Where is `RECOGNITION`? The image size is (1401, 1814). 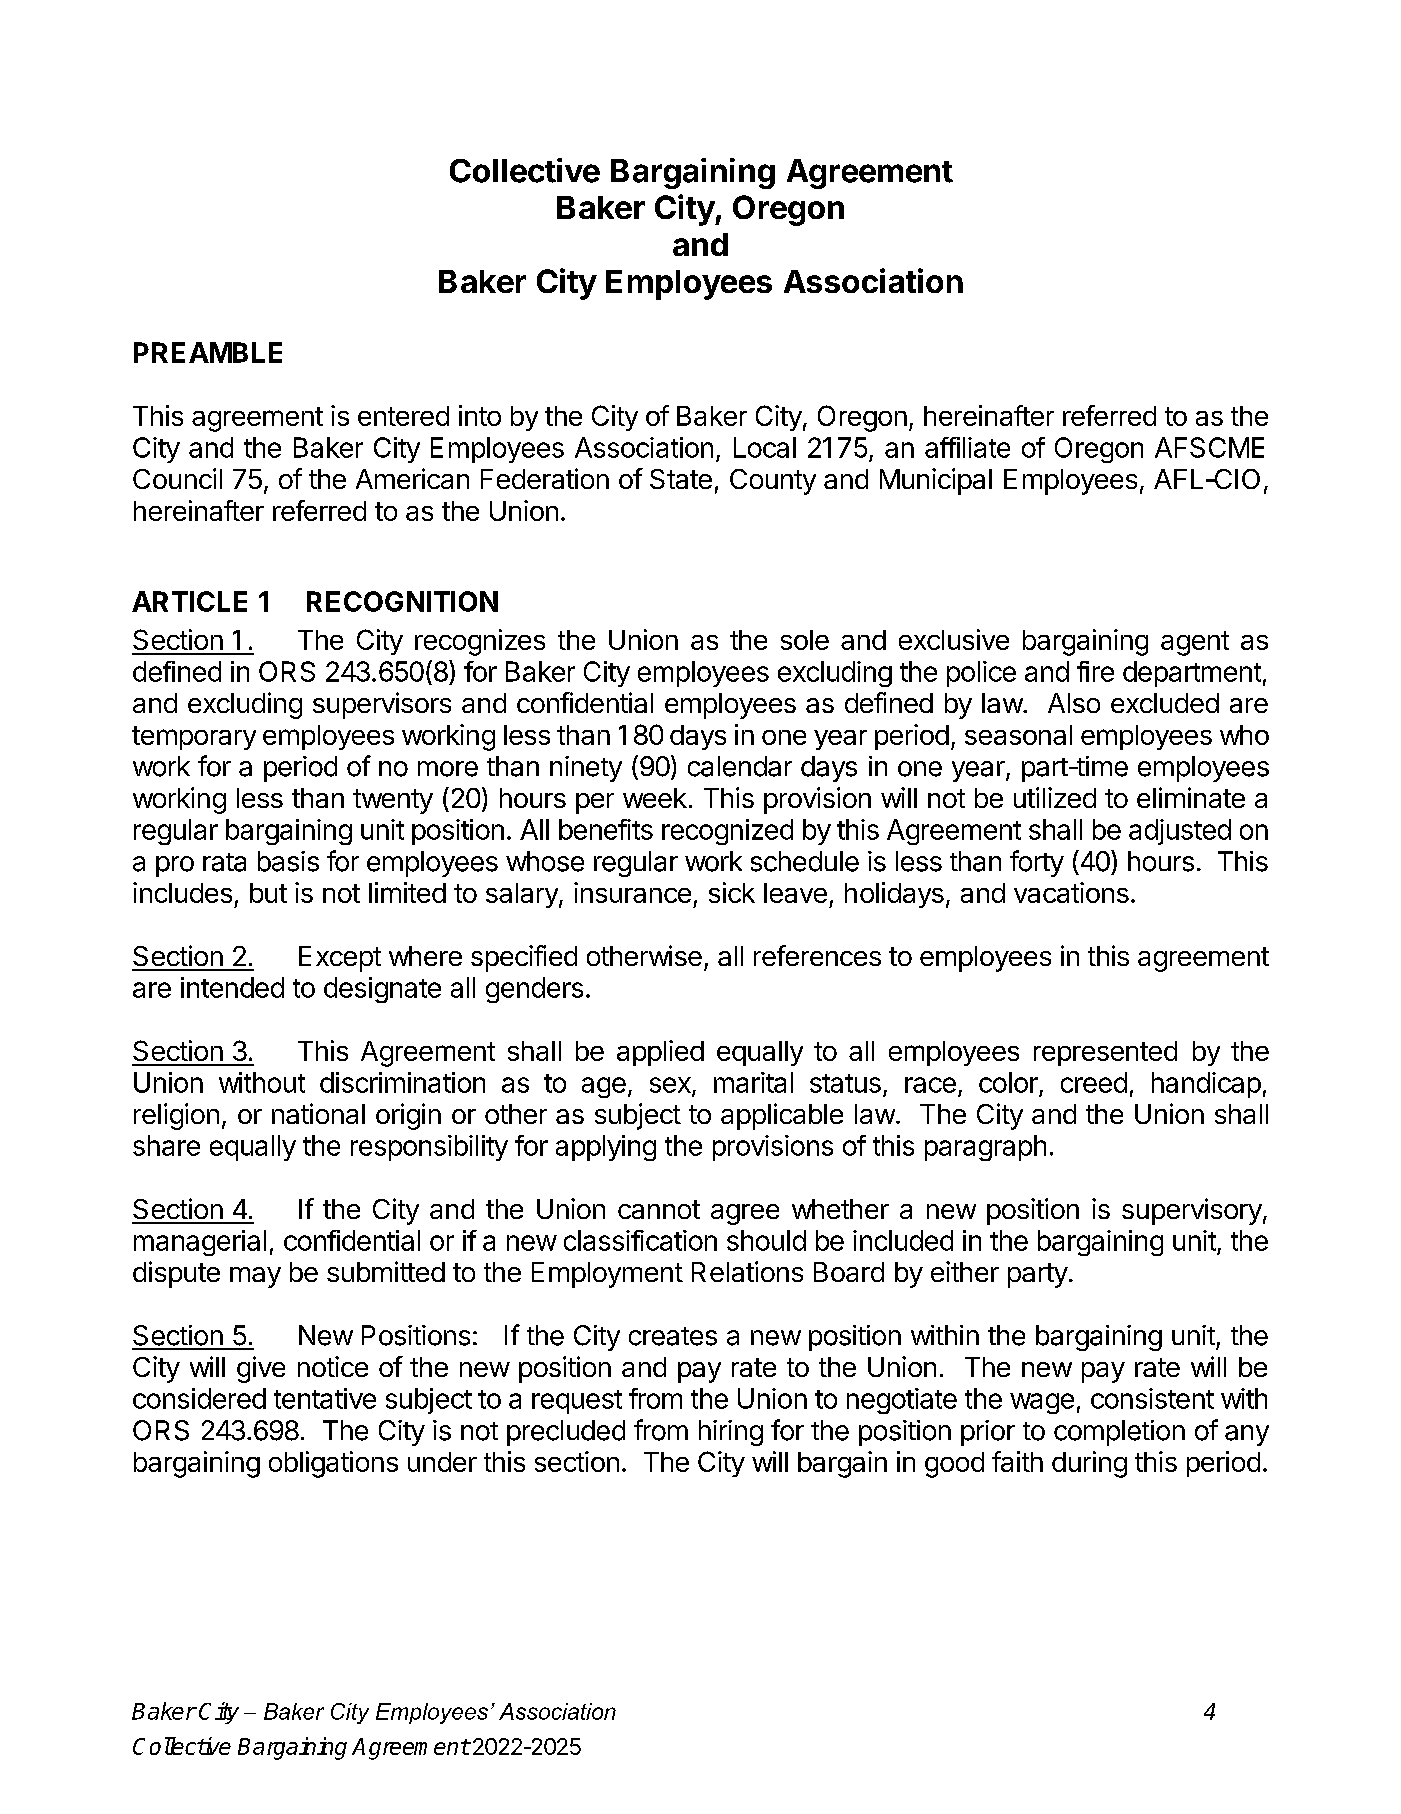 RECOGNITION is located at coordinates (402, 601).
